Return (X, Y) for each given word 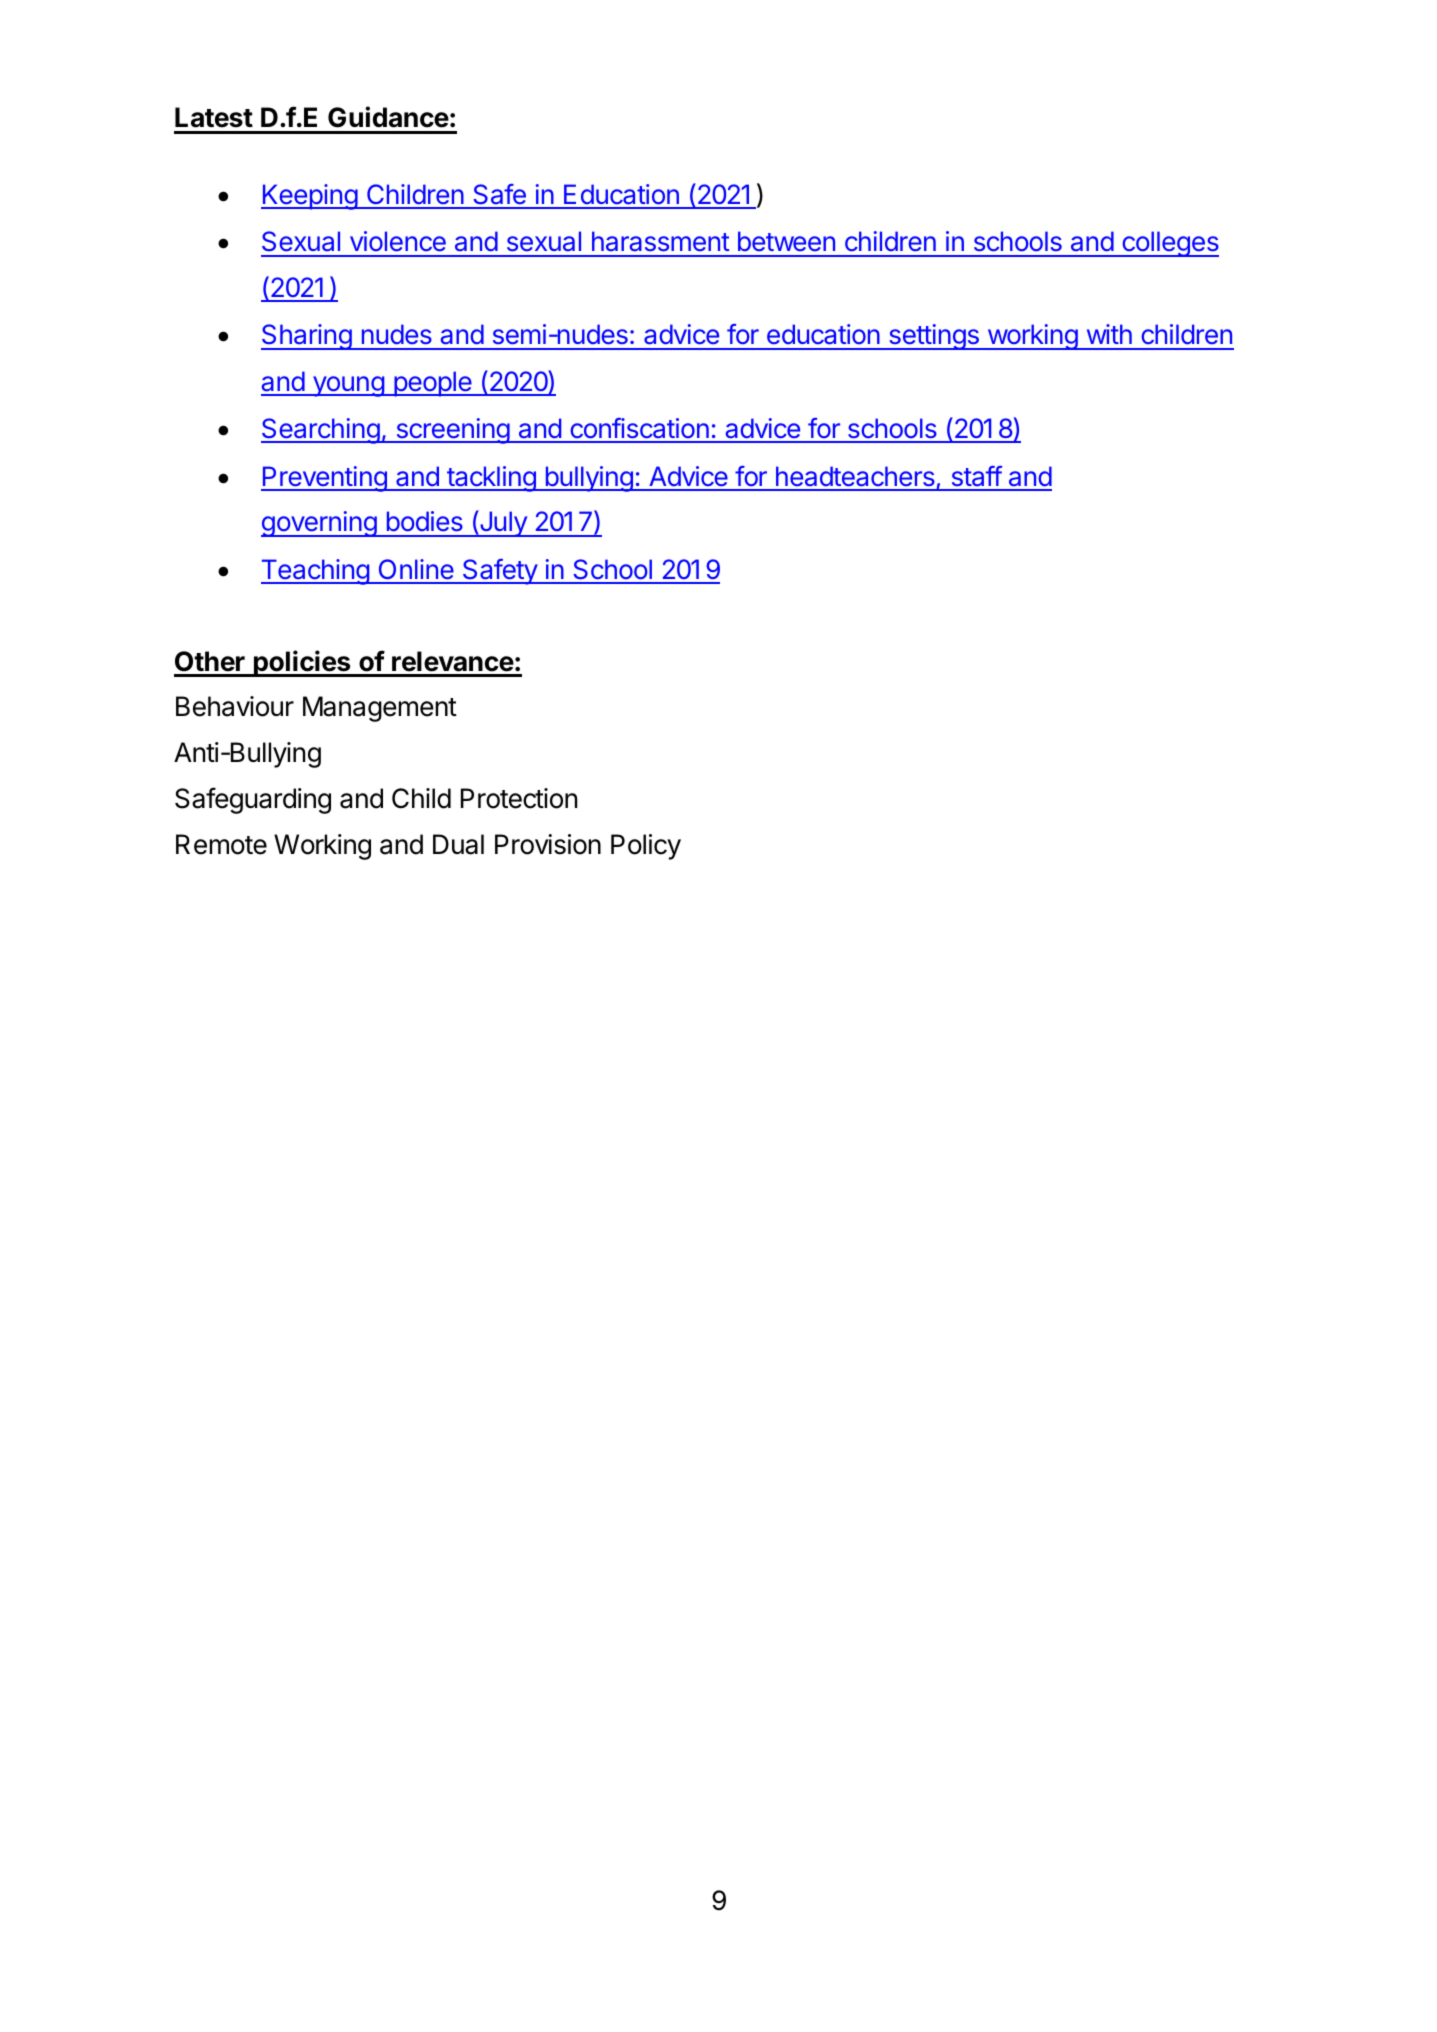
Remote (221, 844)
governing (319, 524)
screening (452, 431)
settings (934, 337)
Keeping (310, 197)
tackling (491, 479)
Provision (548, 844)
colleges (1169, 244)
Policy (646, 847)
